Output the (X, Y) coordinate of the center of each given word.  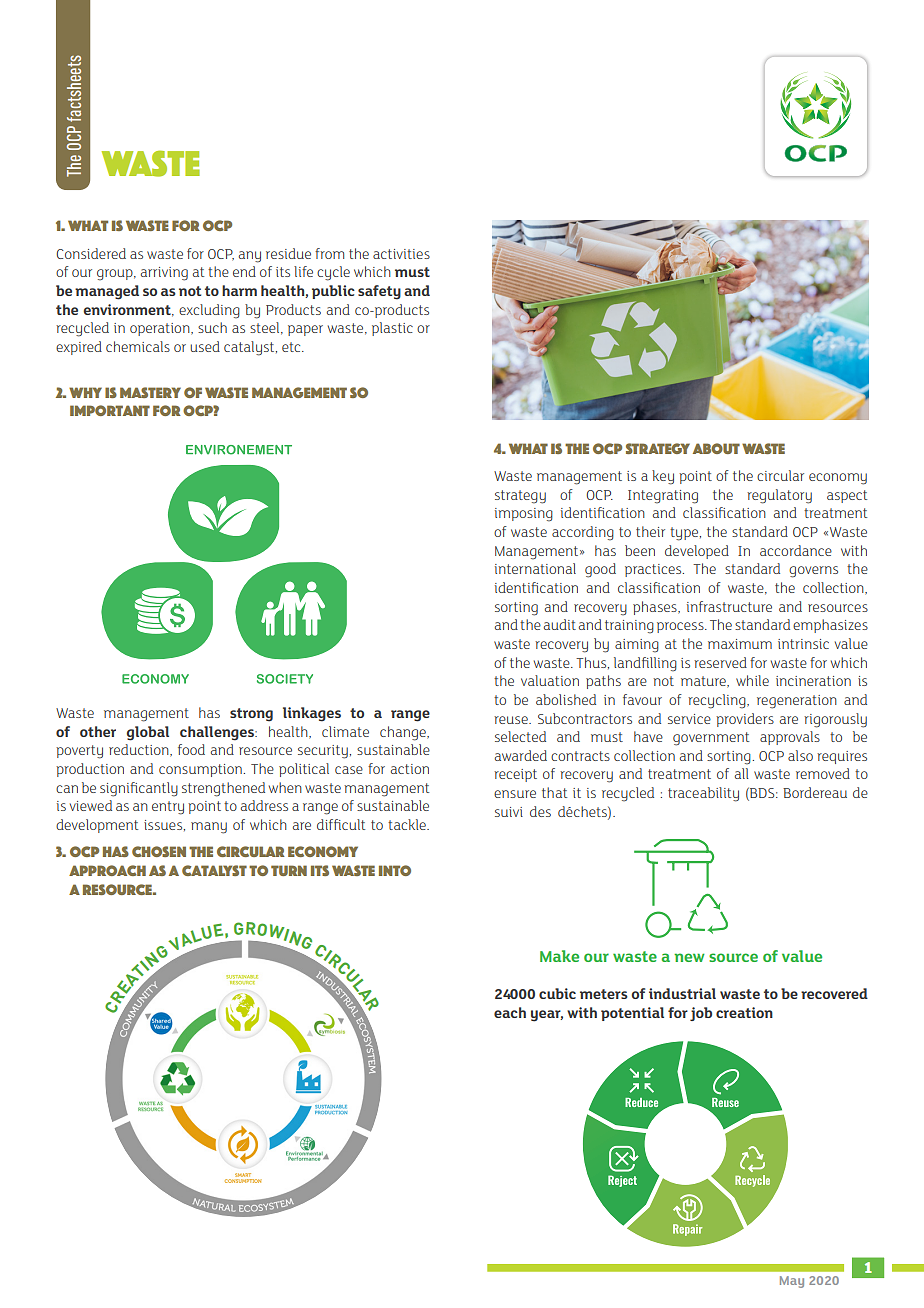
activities (401, 254)
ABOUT (716, 448)
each (510, 1012)
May (792, 1282)
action (410, 769)
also (800, 755)
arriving (164, 274)
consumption (200, 770)
